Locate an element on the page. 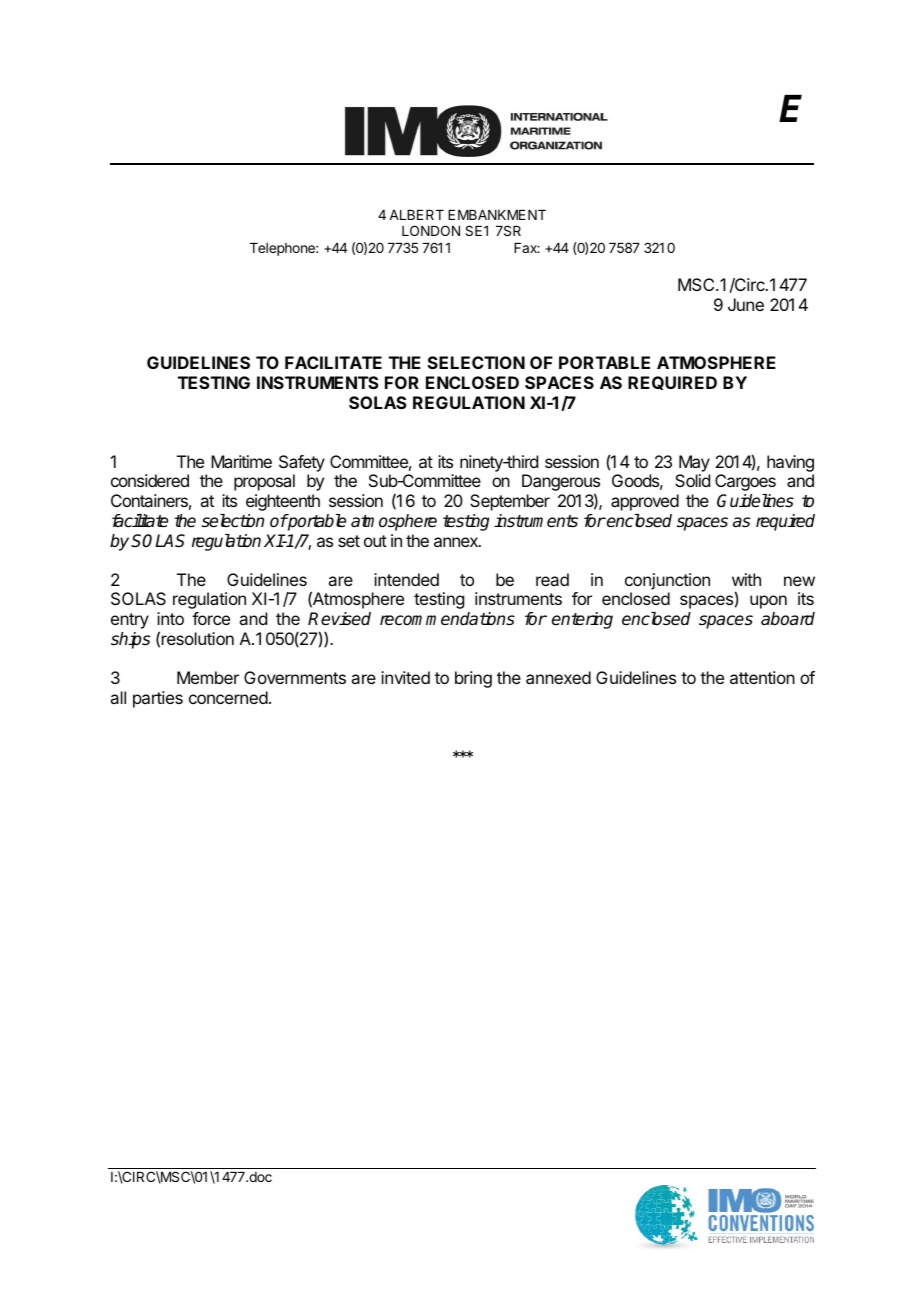  approved is located at coordinates (645, 502).
